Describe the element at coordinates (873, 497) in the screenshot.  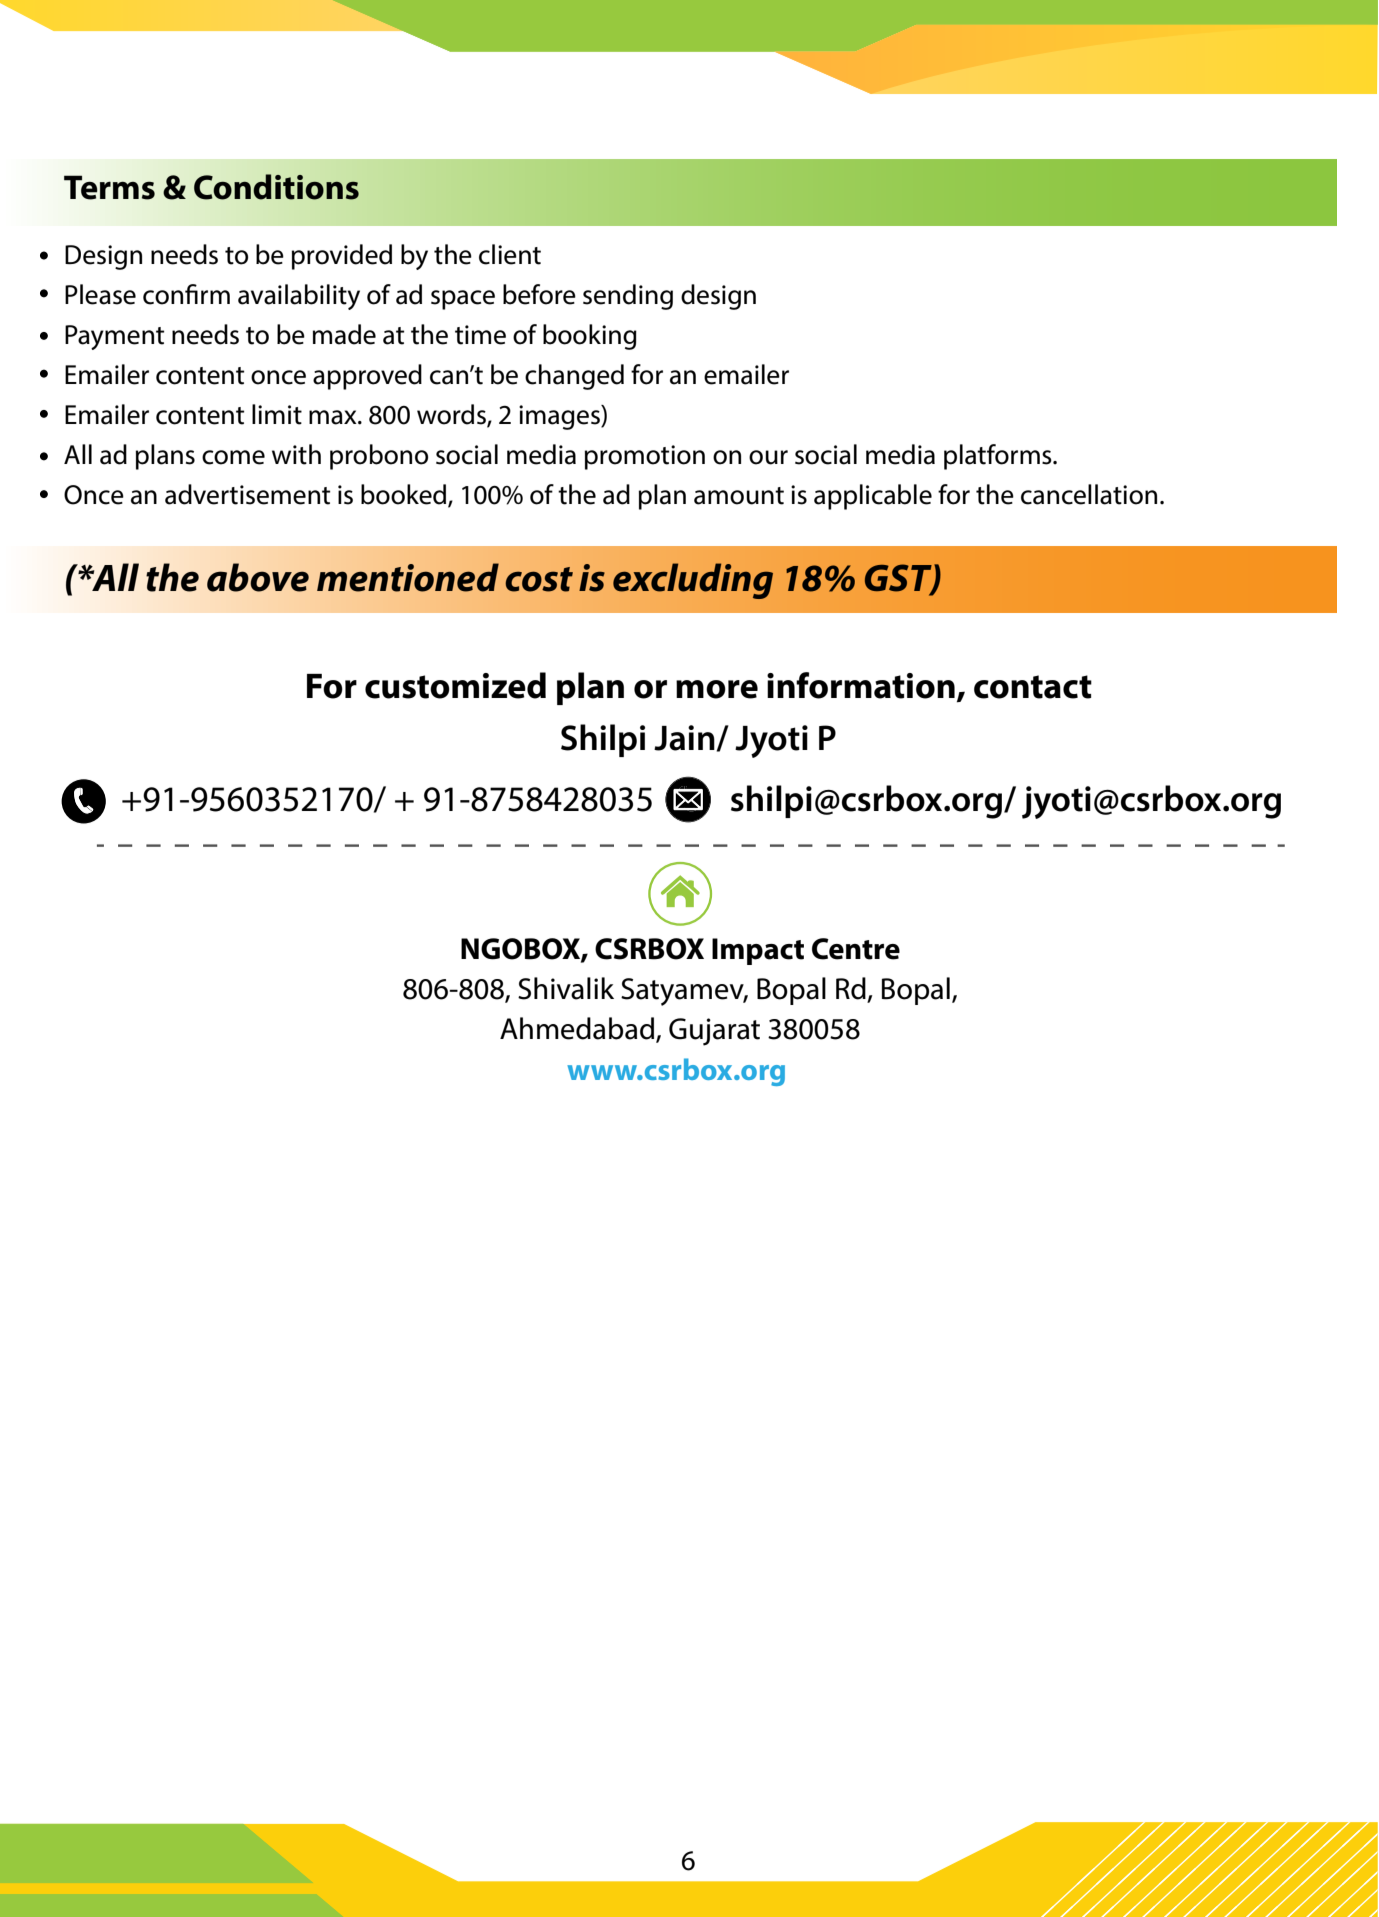
I see `applicable` at that location.
